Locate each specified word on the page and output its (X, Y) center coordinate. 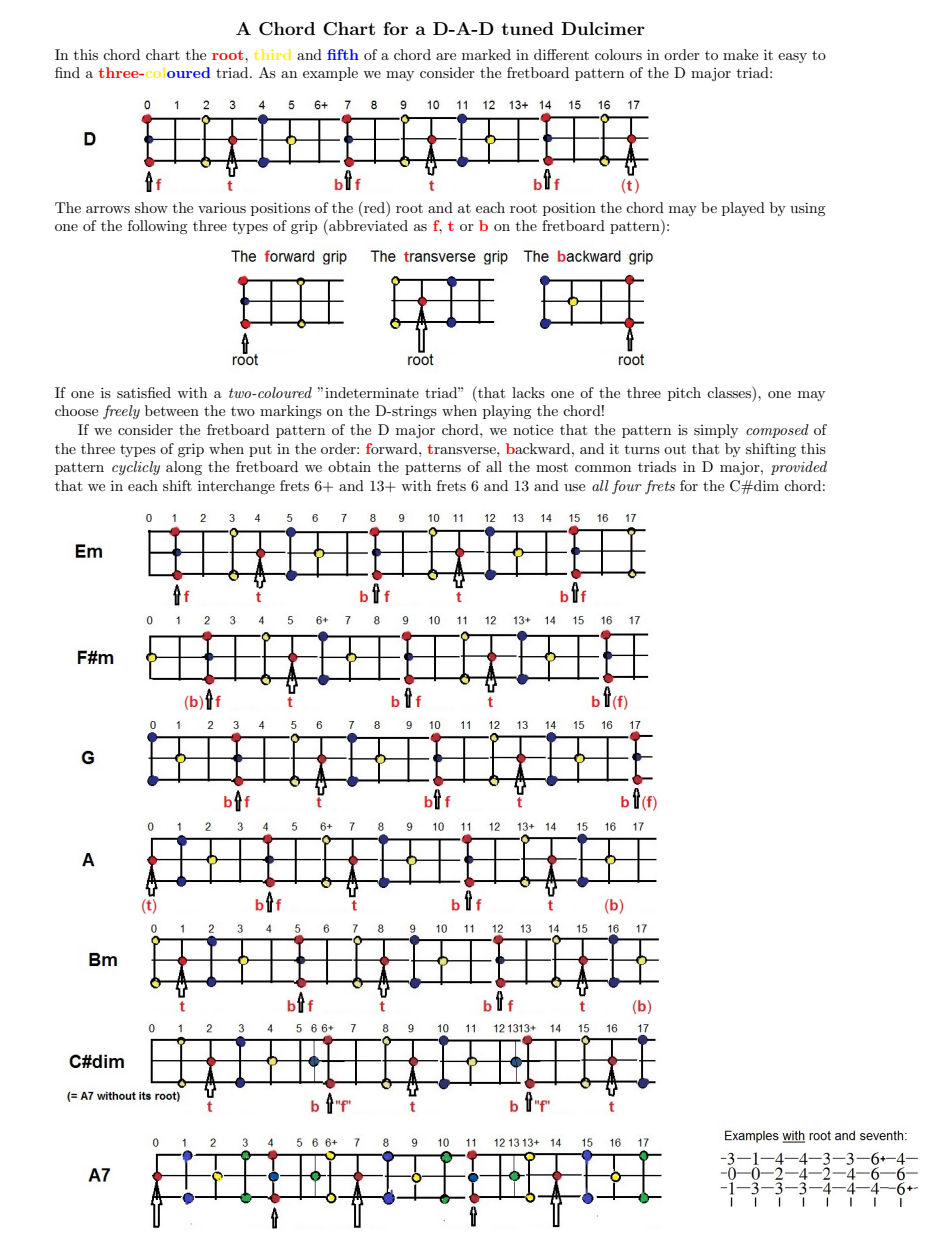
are (446, 56)
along (184, 468)
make (740, 54)
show (151, 207)
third (272, 54)
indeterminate (372, 392)
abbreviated (367, 225)
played (743, 209)
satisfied (144, 392)
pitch (684, 394)
